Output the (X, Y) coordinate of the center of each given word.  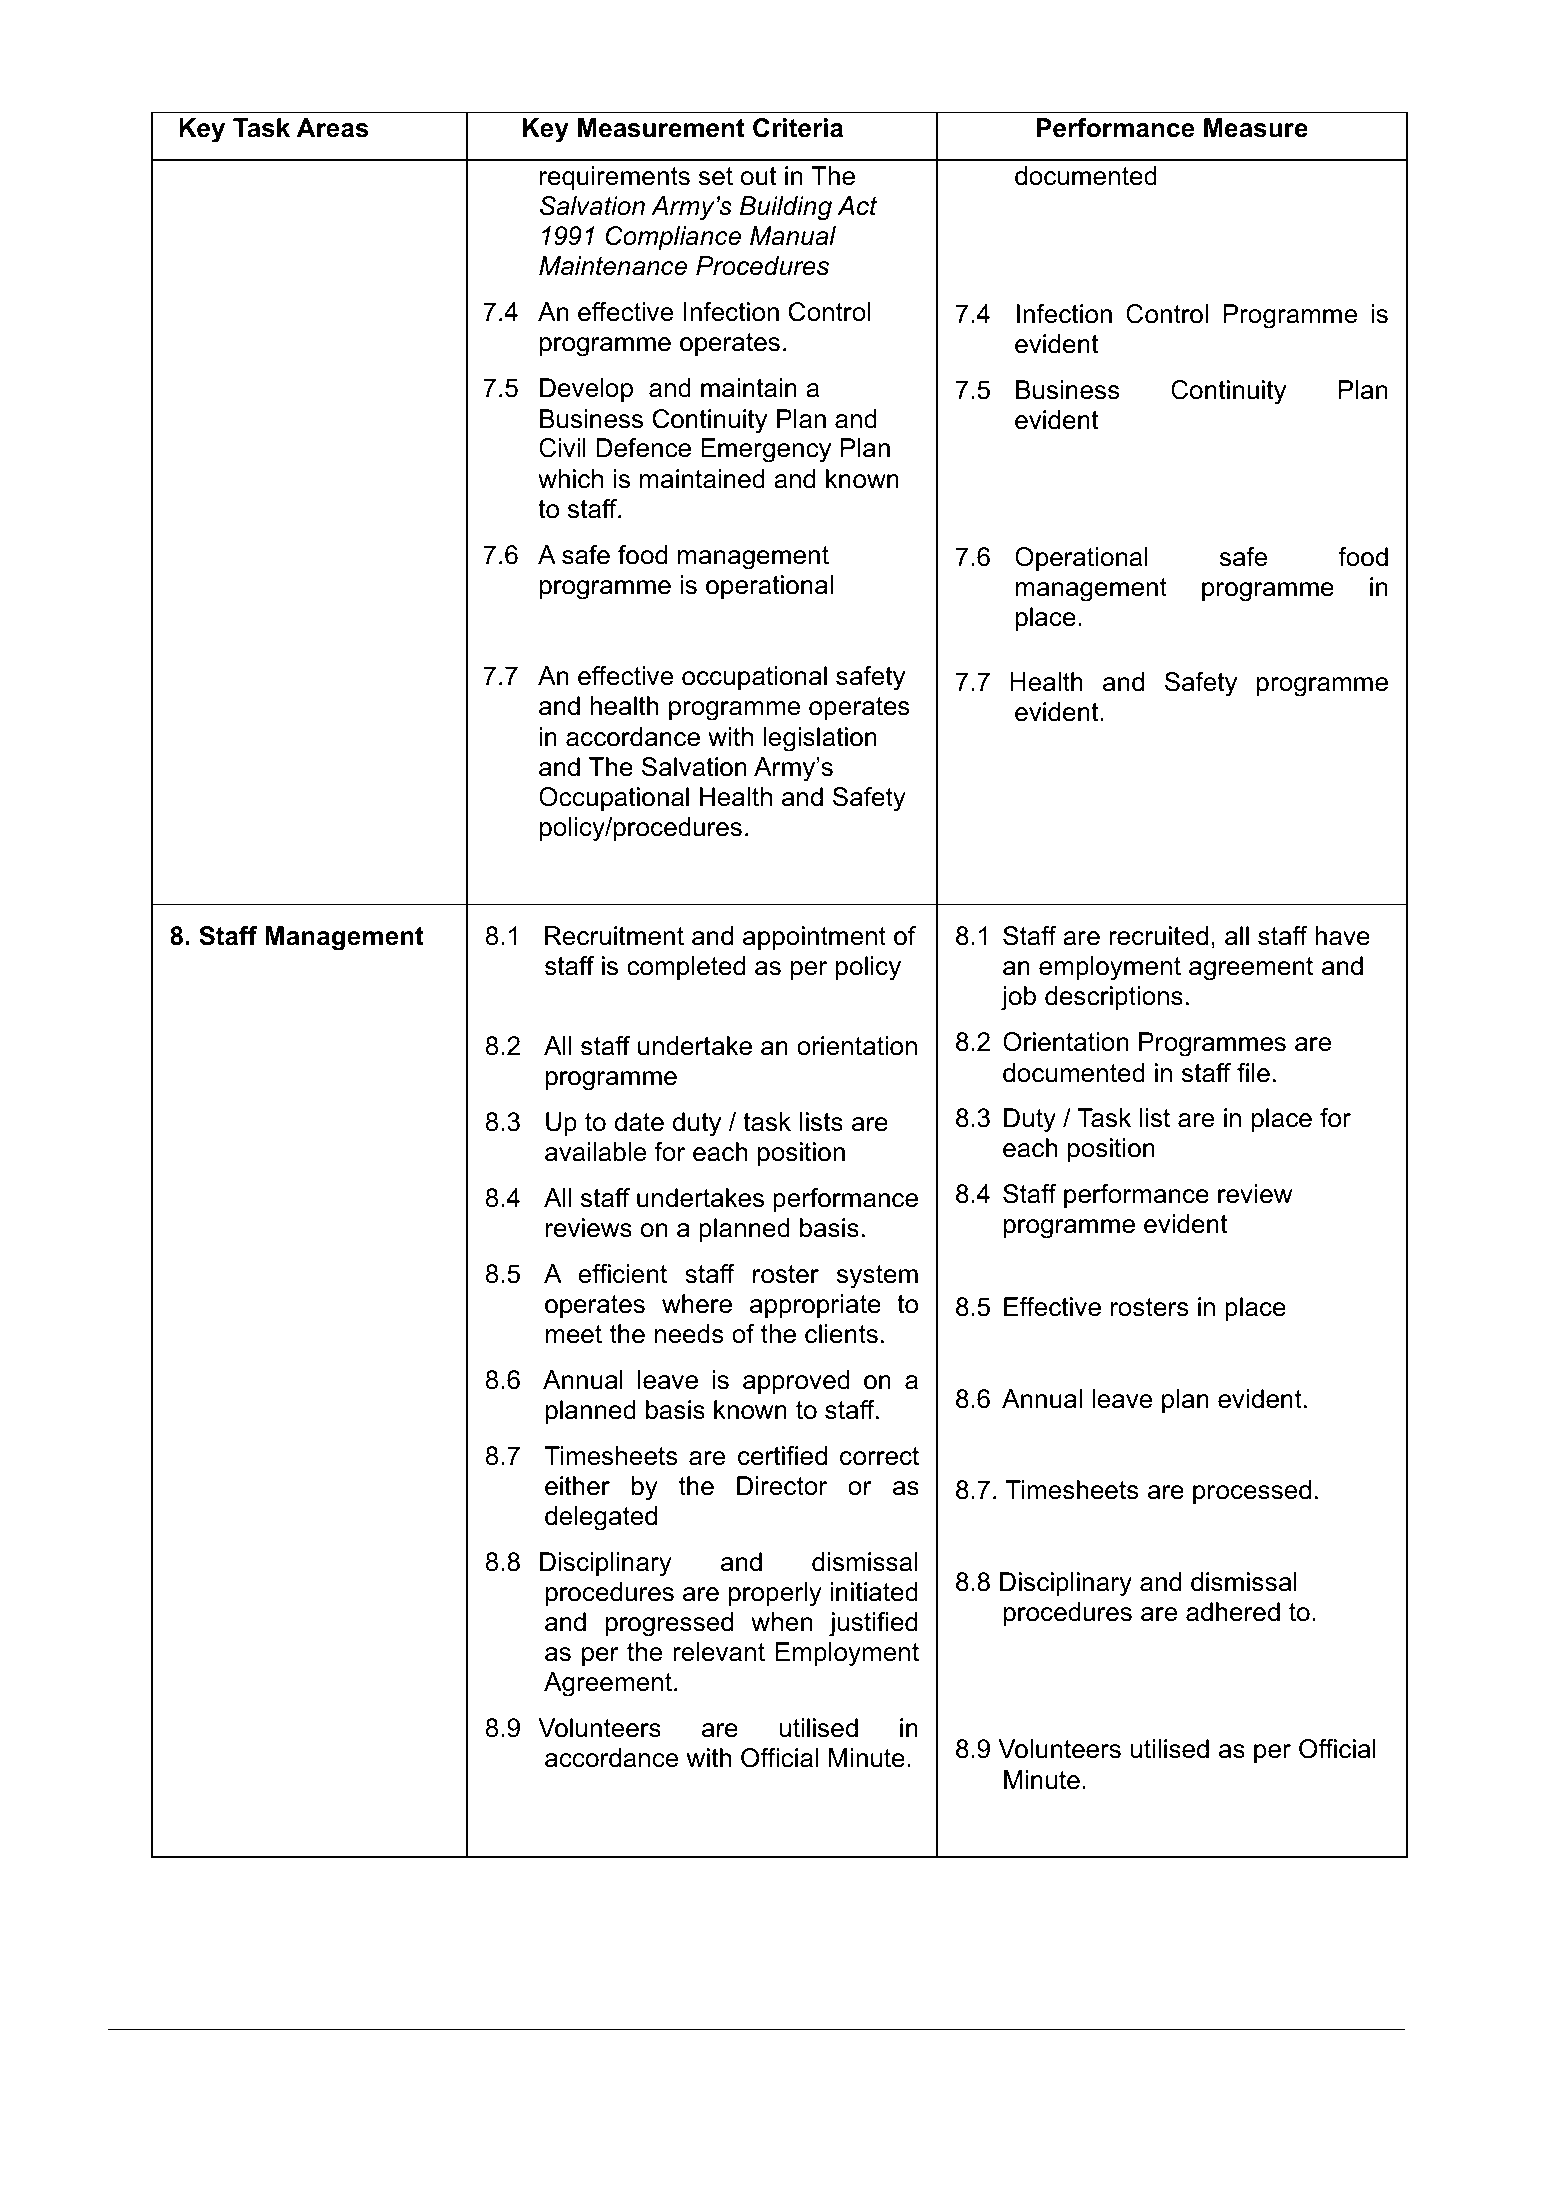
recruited (1158, 936)
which (570, 479)
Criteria (798, 128)
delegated (601, 1518)
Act (857, 206)
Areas (333, 128)
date (639, 1122)
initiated (874, 1592)
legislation (820, 739)
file (1253, 1073)
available (595, 1152)
